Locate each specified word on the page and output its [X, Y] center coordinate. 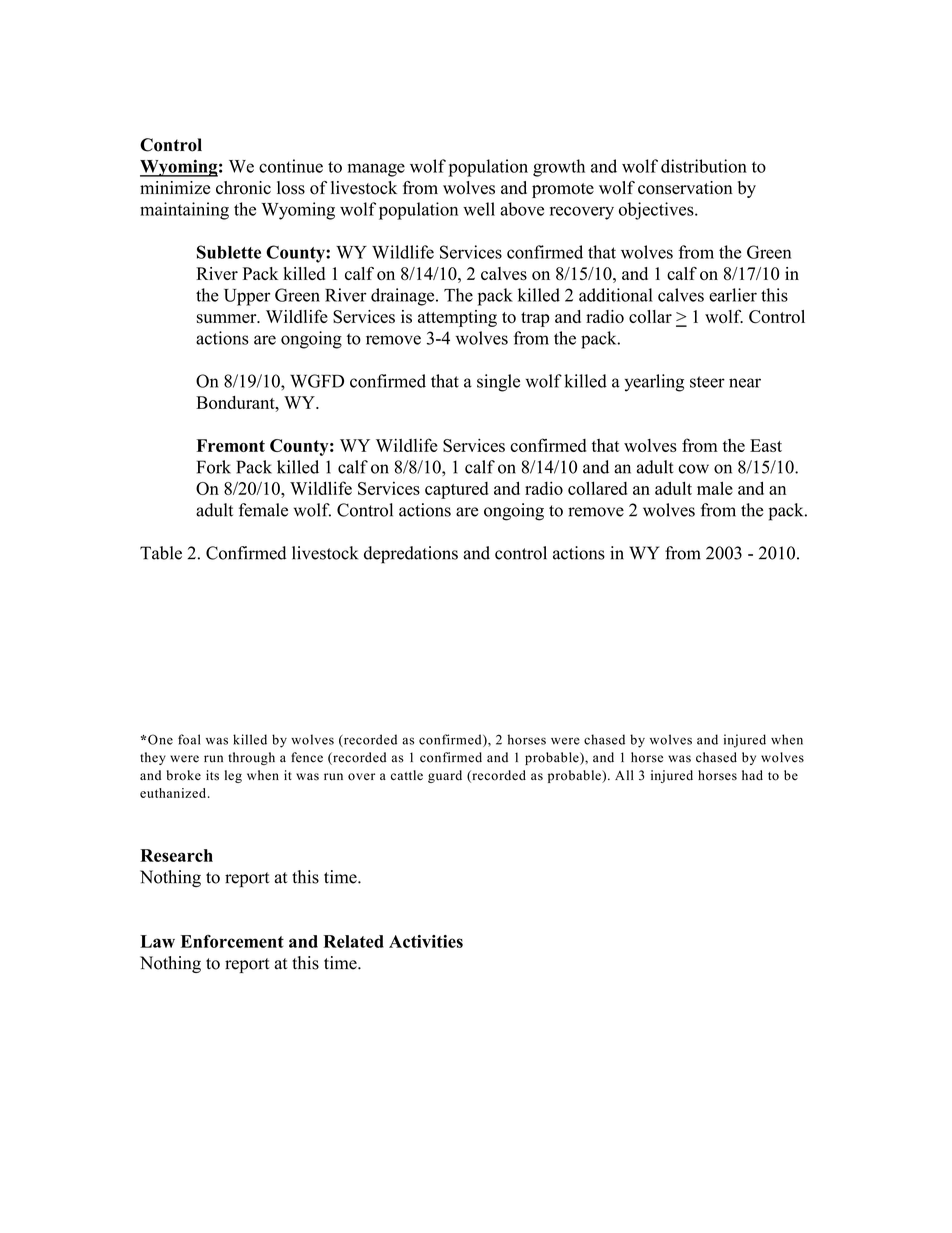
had [752, 775]
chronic [243, 188]
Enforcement [232, 941]
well [479, 209]
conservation [685, 188]
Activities [426, 941]
